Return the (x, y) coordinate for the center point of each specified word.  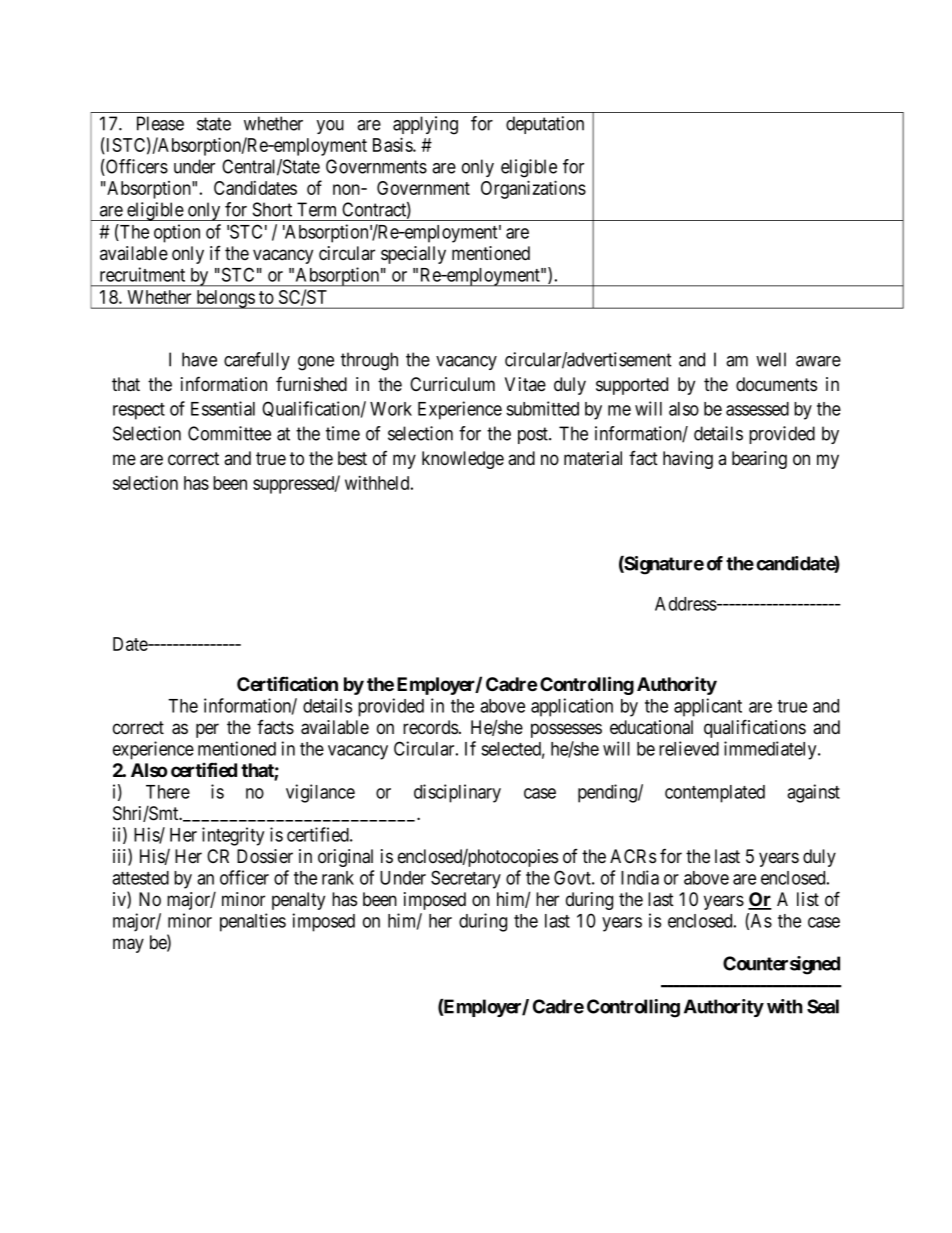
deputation (545, 125)
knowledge (463, 460)
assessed (757, 409)
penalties (253, 922)
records (430, 727)
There (168, 792)
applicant (708, 707)
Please (160, 123)
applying (425, 125)
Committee (229, 433)
